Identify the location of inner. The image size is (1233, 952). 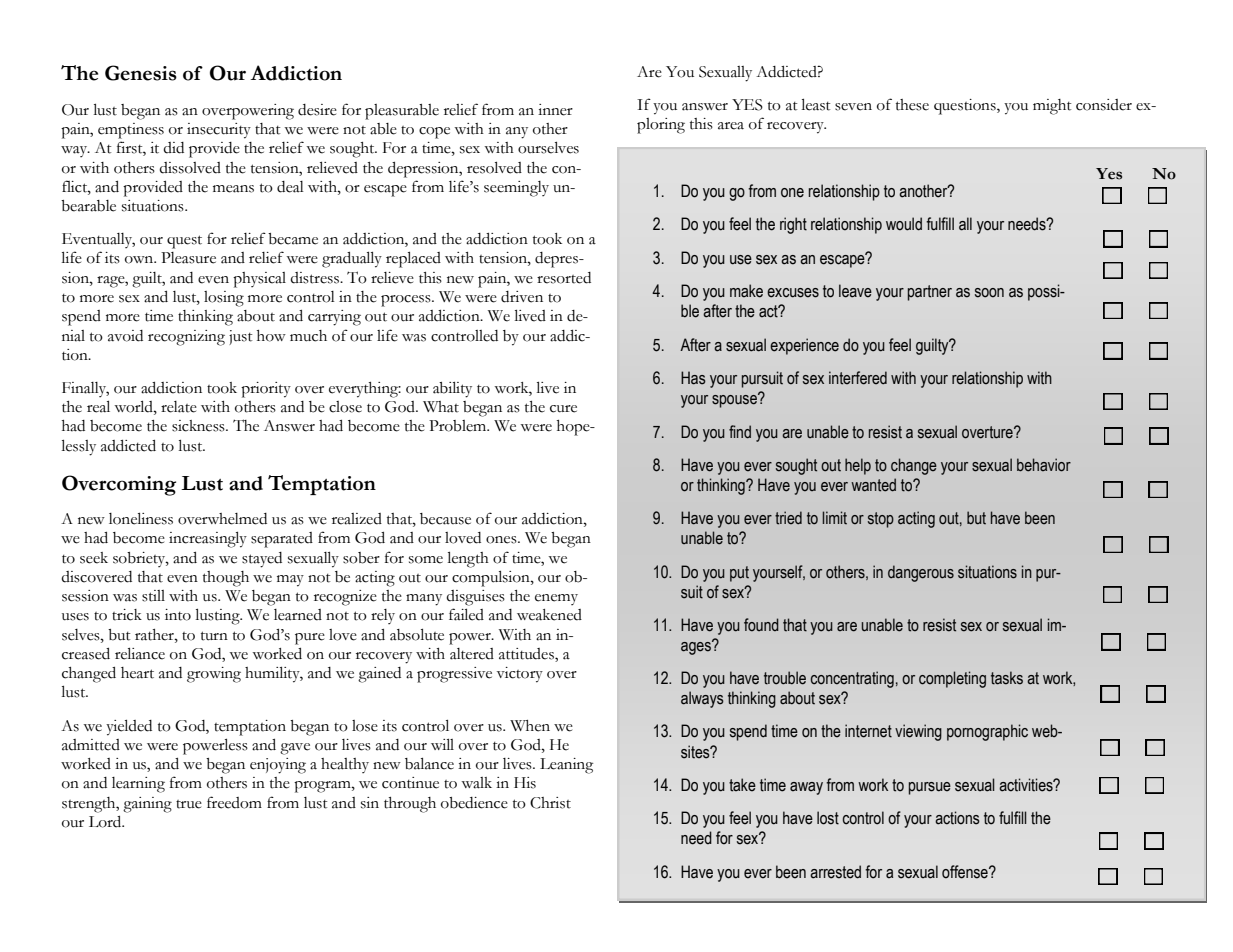
(555, 110).
